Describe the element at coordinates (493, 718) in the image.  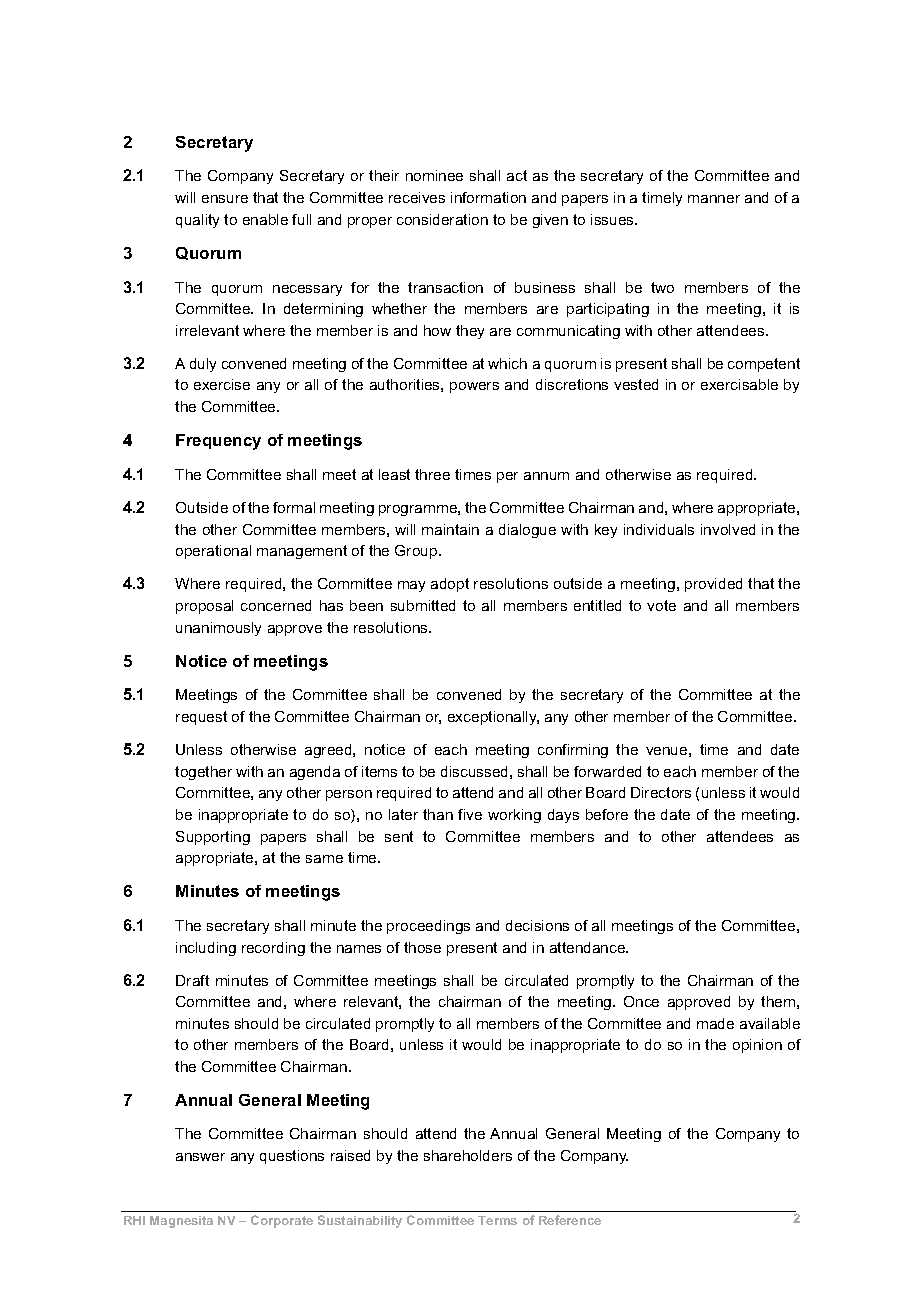
I see `exceptionally` at that location.
